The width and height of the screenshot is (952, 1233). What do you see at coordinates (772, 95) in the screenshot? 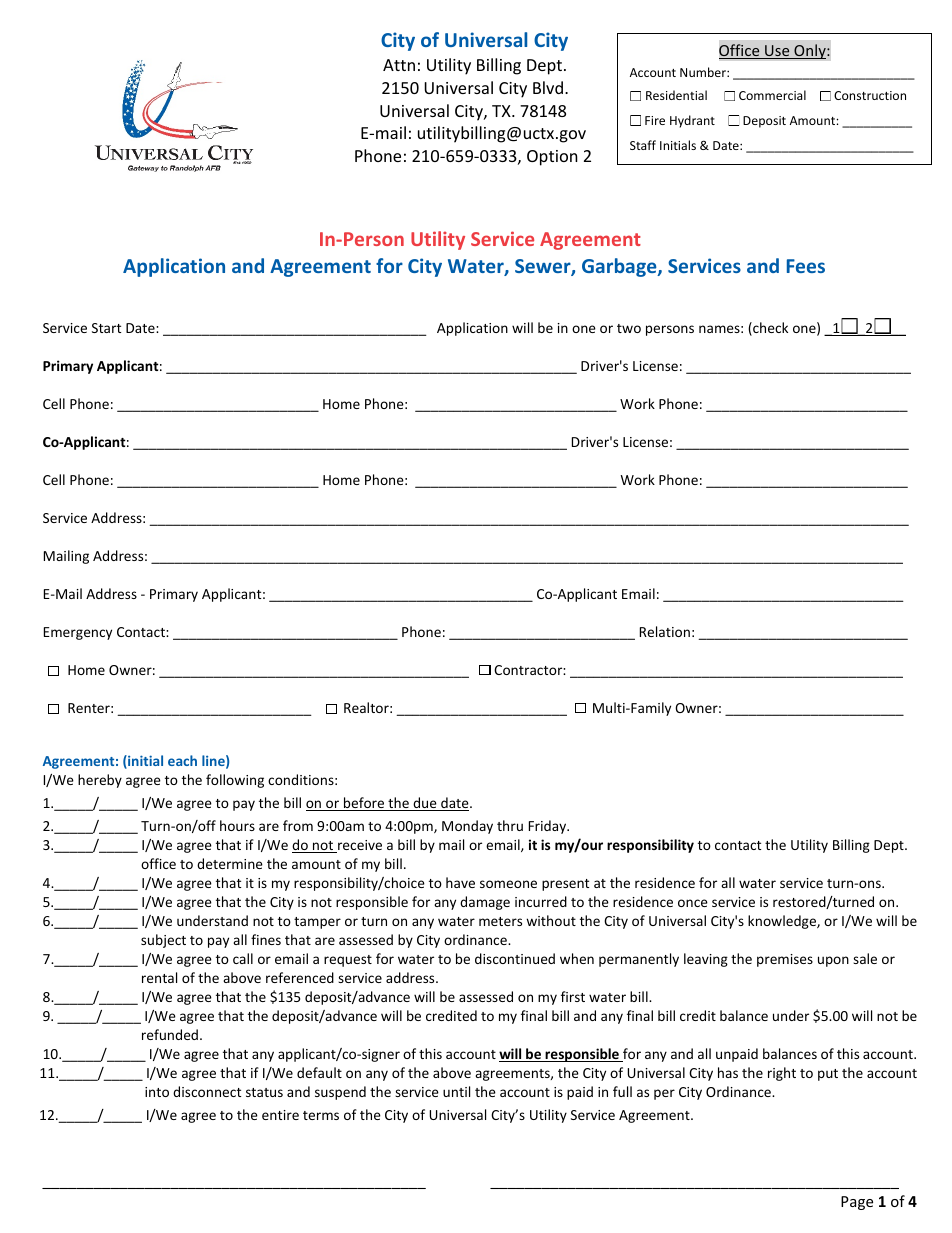
I see `Commercial` at bounding box center [772, 95].
